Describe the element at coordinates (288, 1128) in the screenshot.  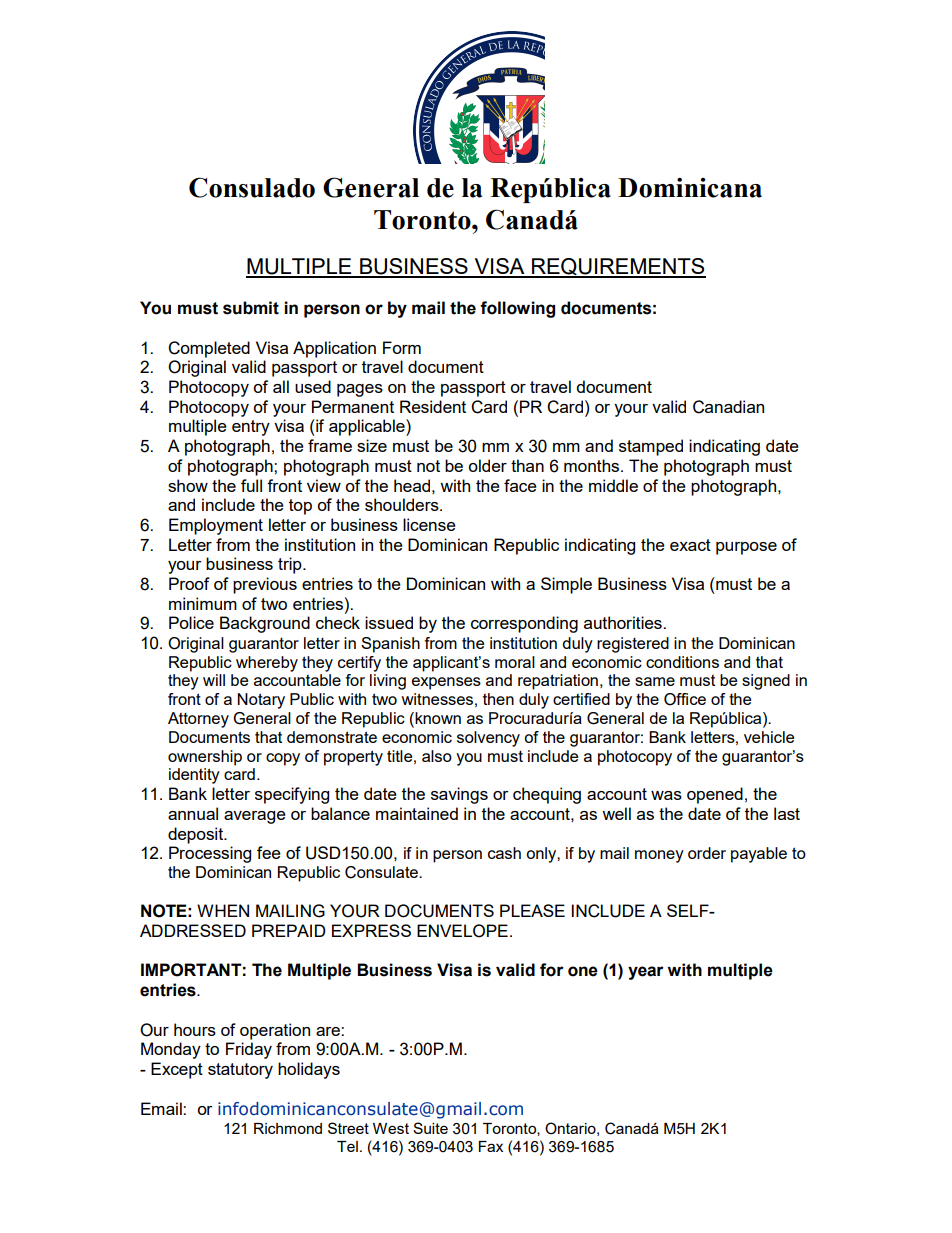
I see `Richmond` at that location.
